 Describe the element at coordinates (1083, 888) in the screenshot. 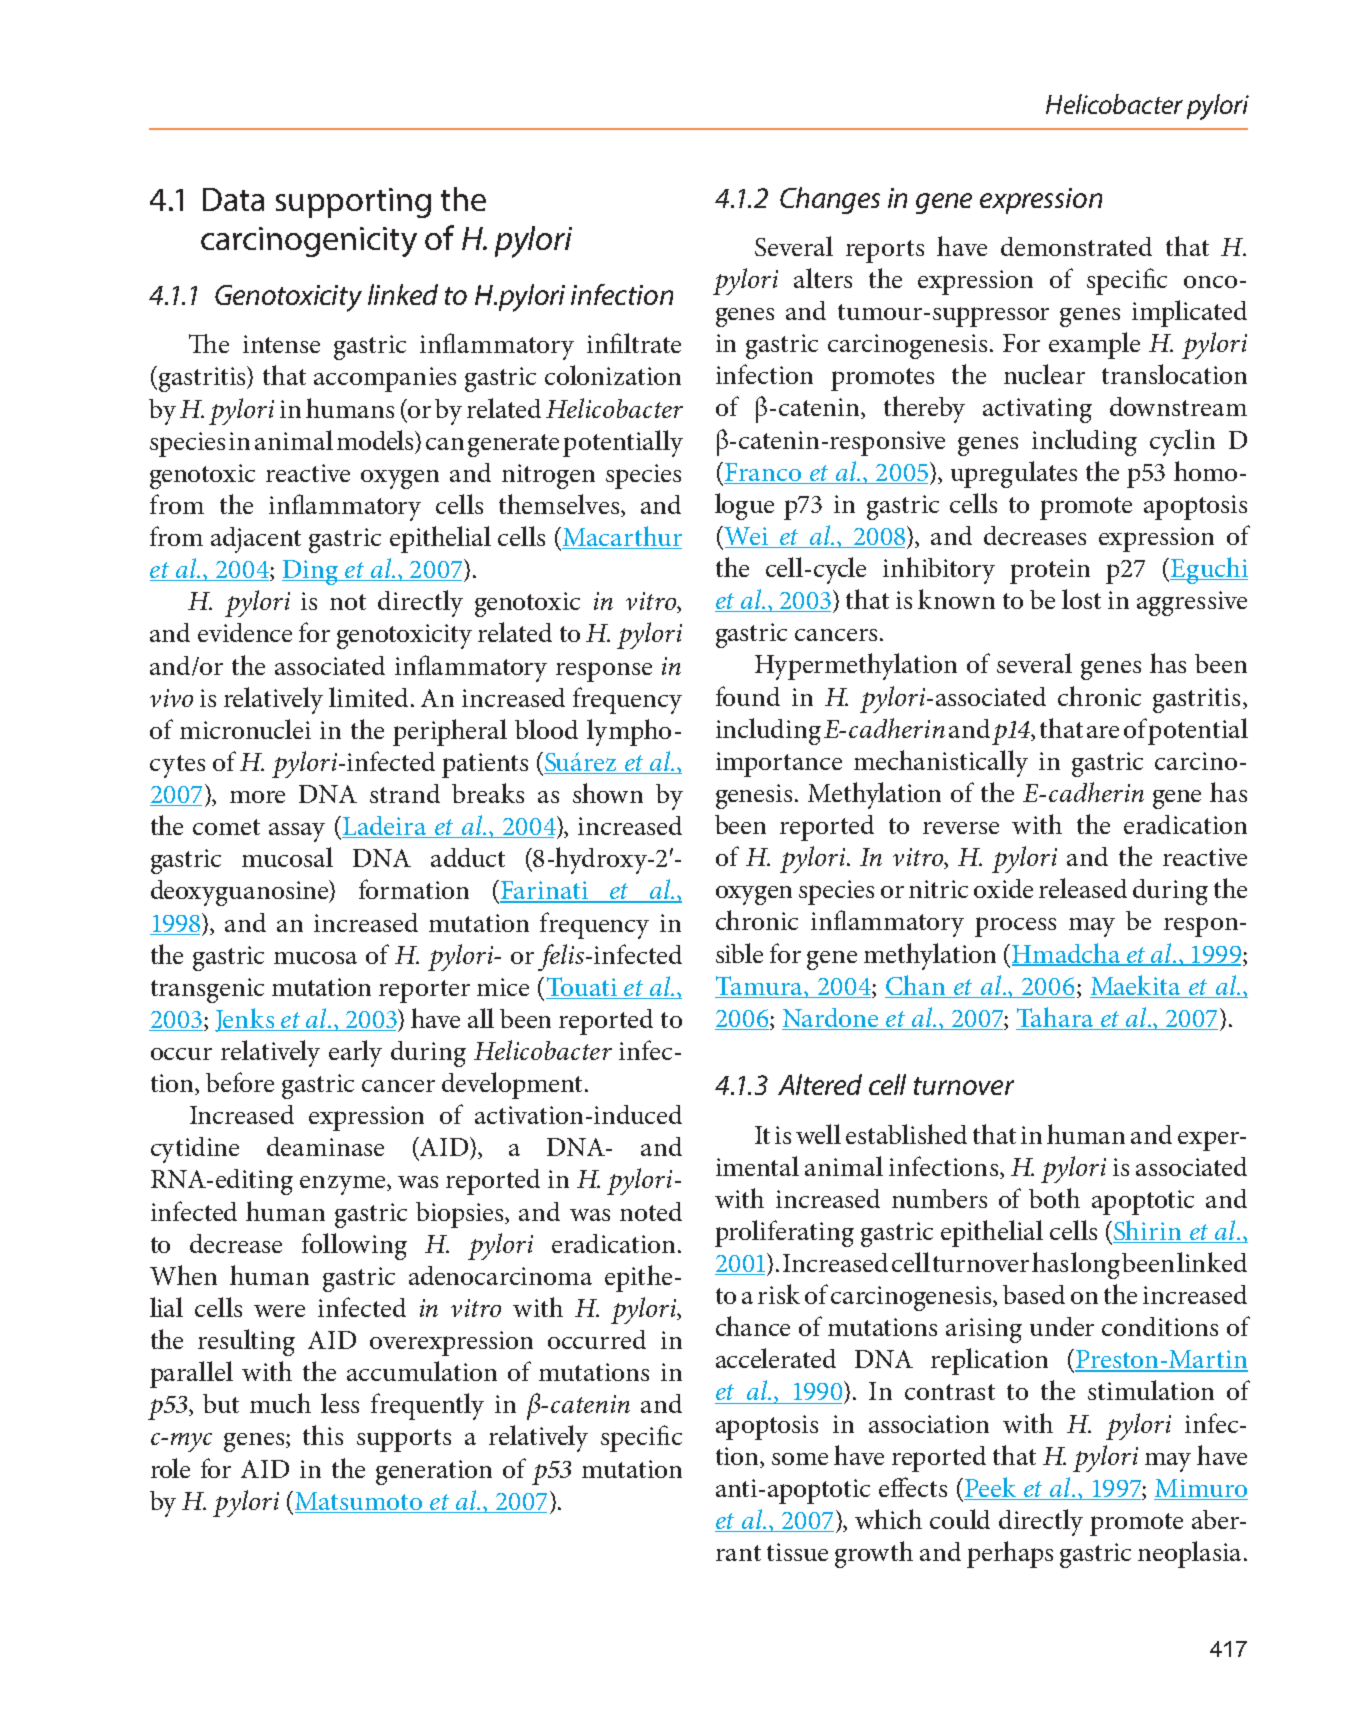

I see `released` at that location.
